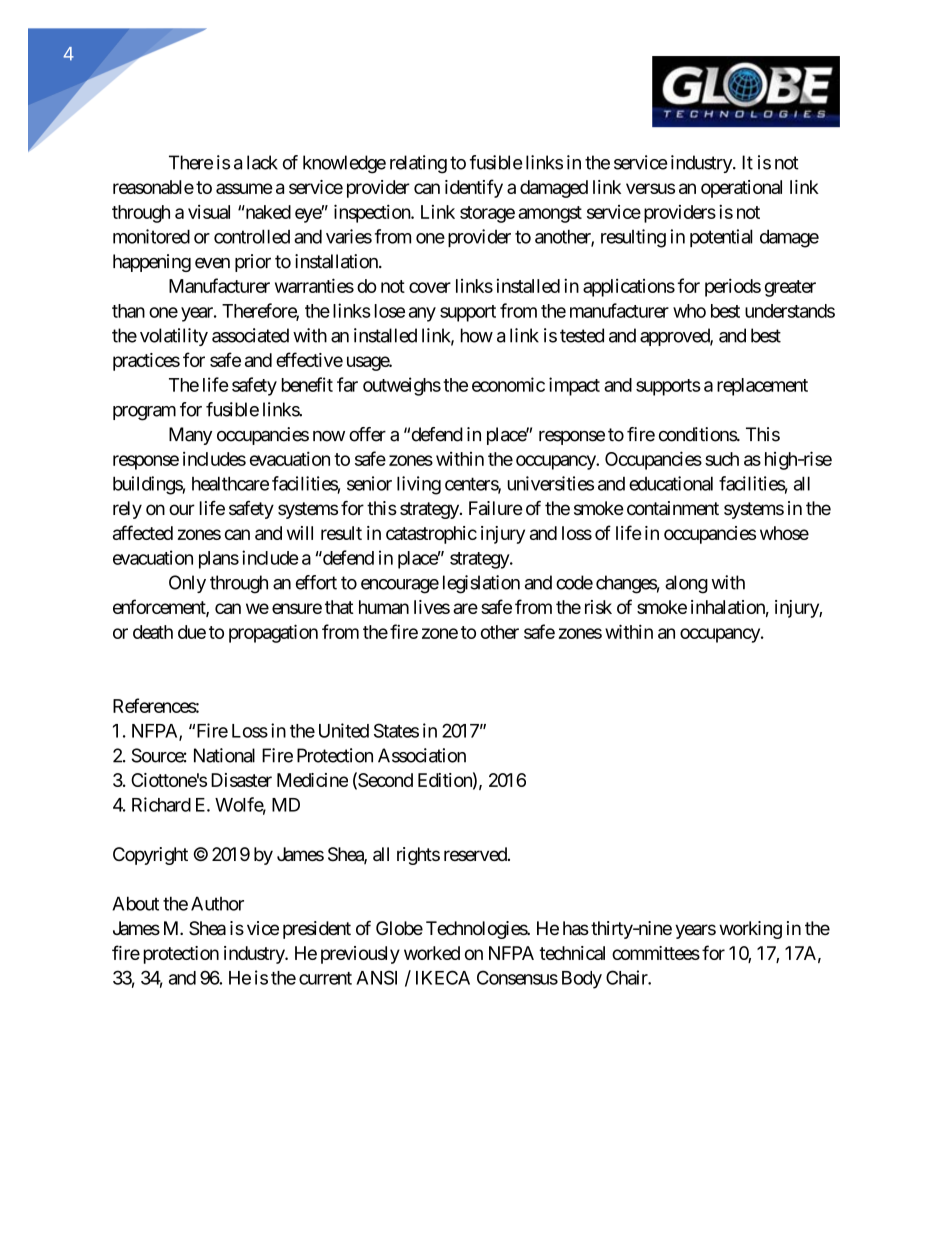  What do you see at coordinates (187, 584) in the screenshot?
I see `Only` at bounding box center [187, 584].
